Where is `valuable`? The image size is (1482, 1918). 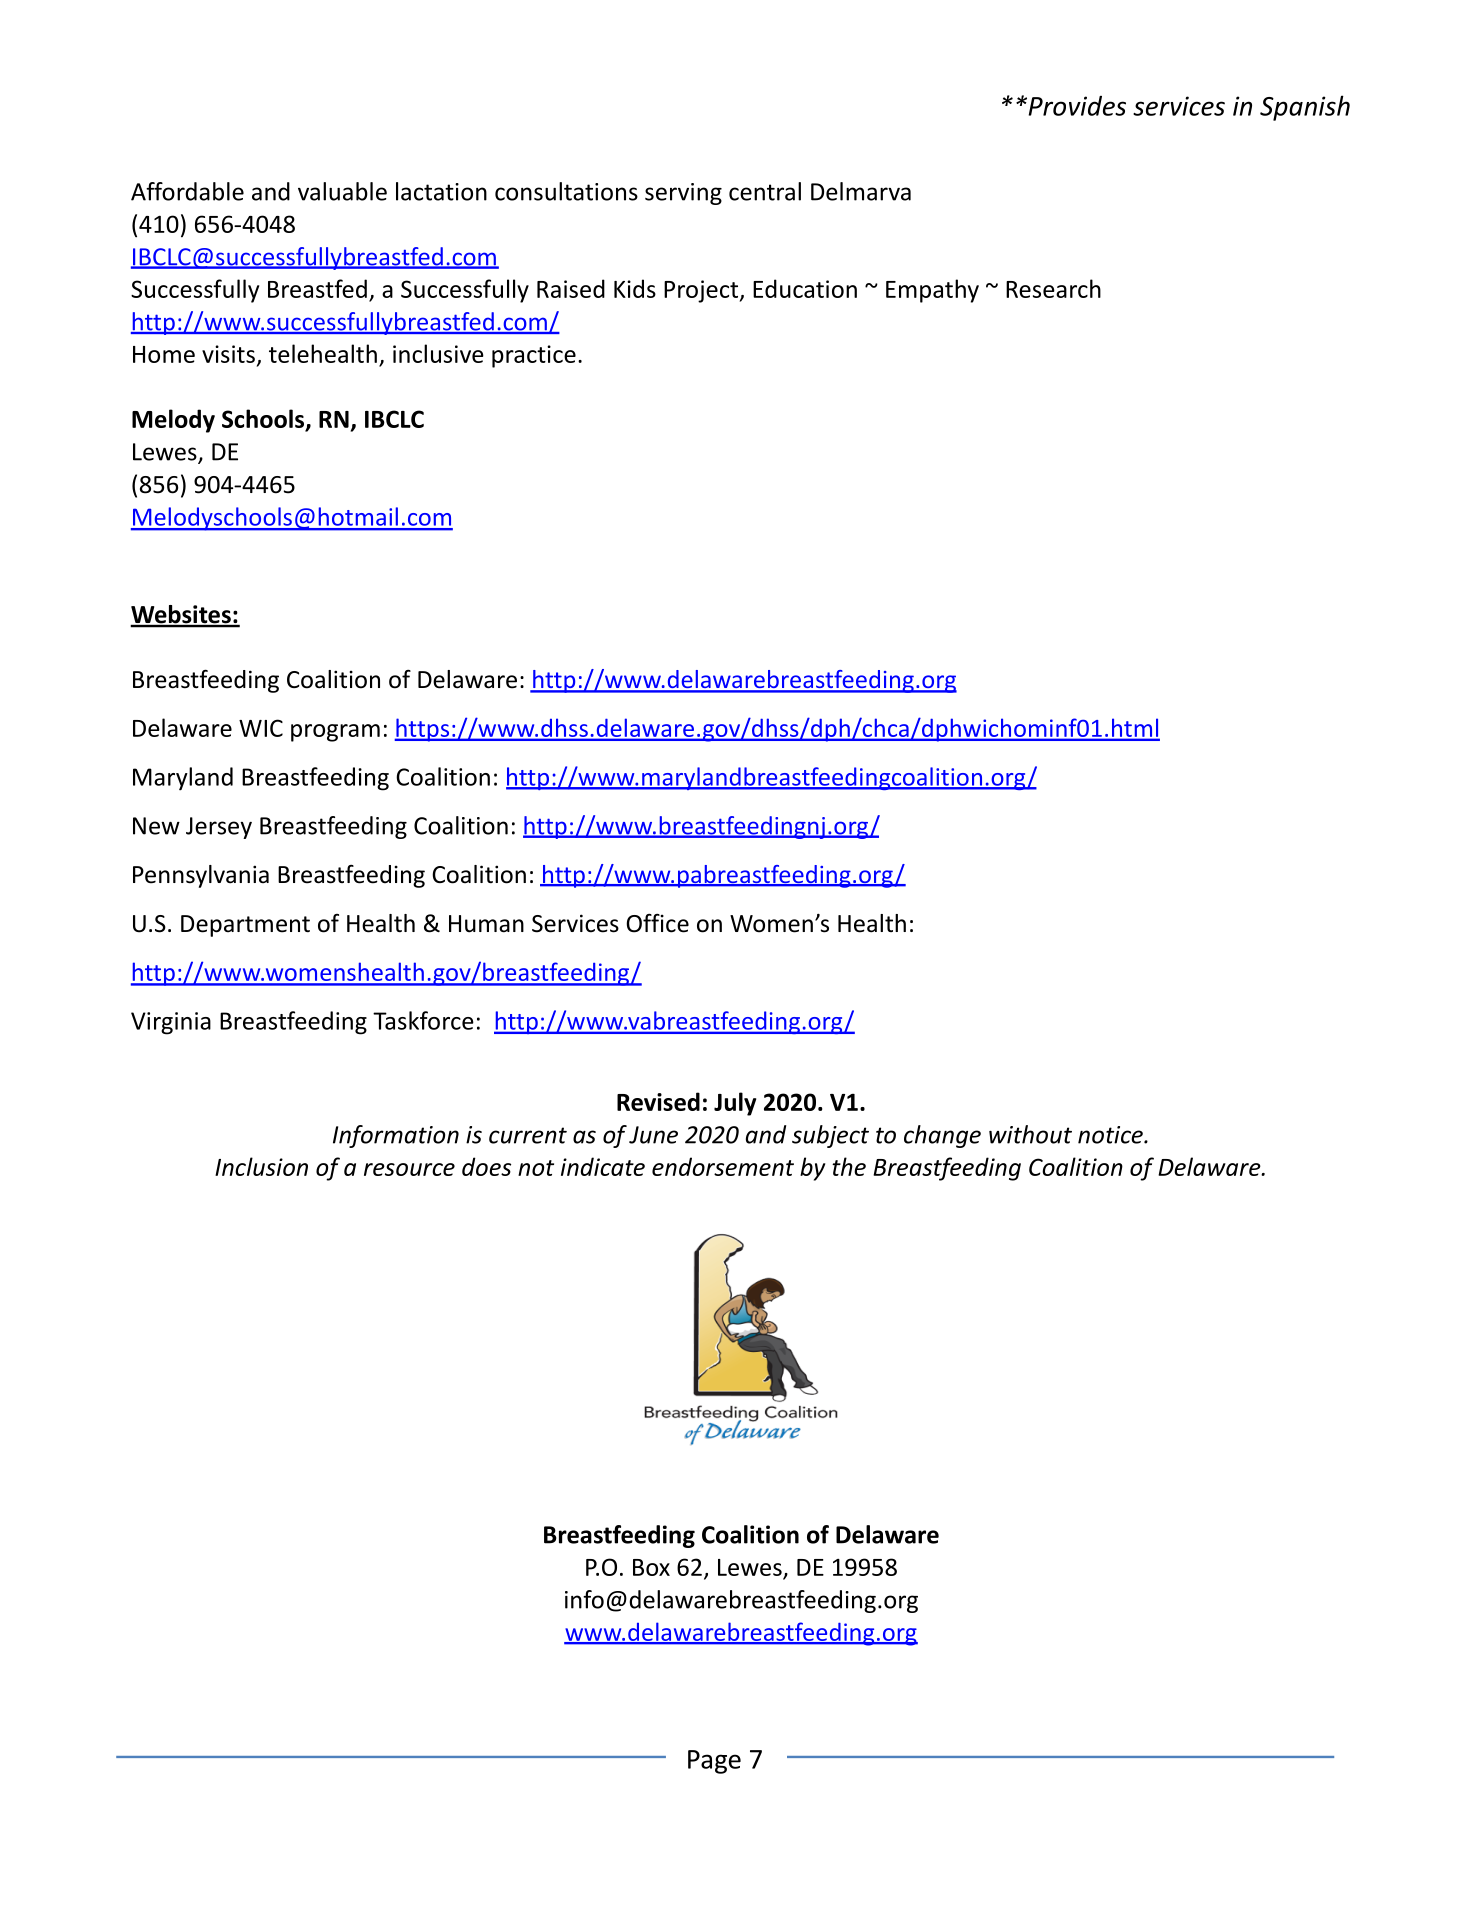 valuable is located at coordinates (342, 191).
